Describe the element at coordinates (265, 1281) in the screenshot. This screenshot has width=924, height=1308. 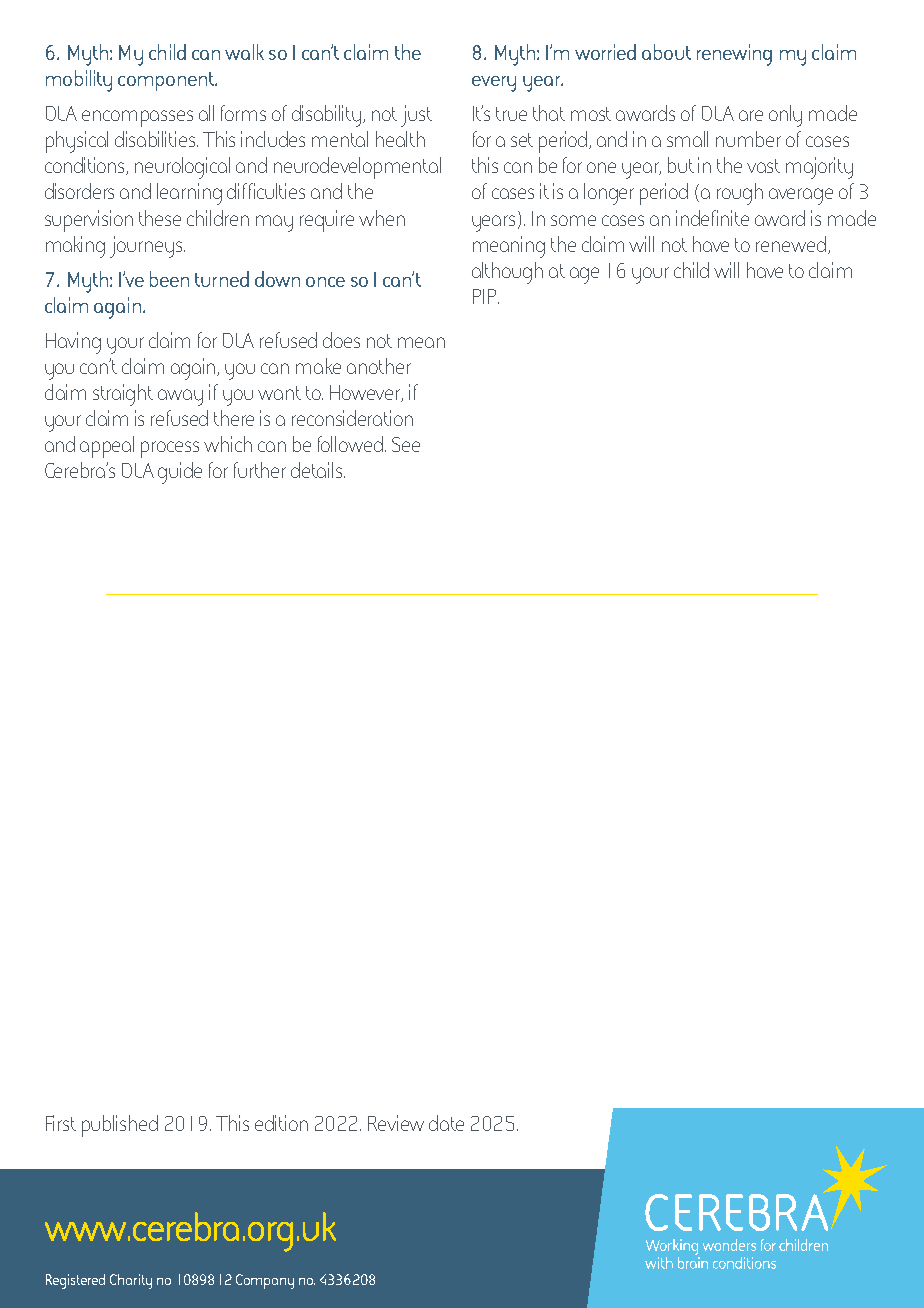
I see `Company` at that location.
